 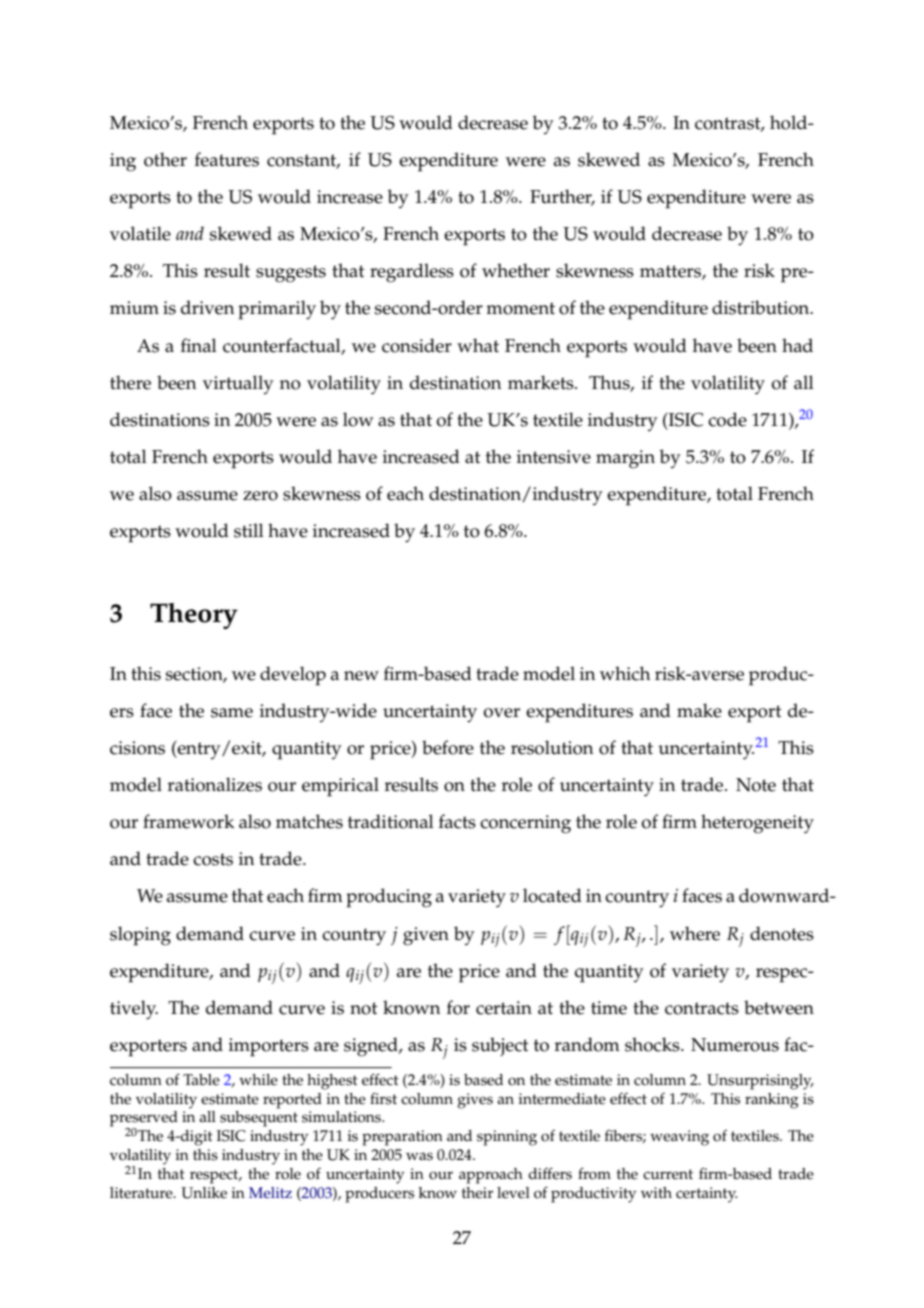 I want to click on intensive, so click(x=554, y=457).
